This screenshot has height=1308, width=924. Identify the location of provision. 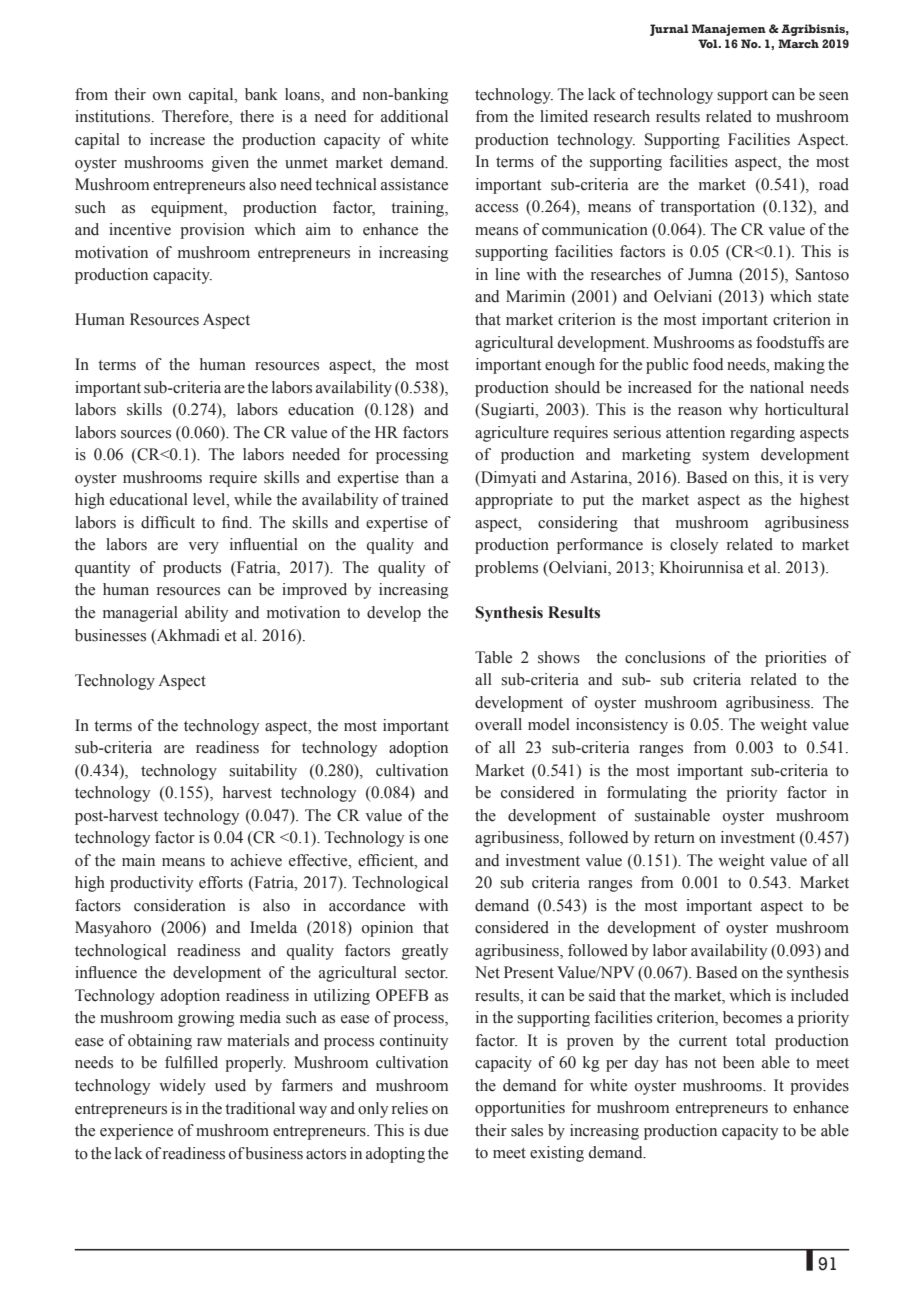
(212, 231).
